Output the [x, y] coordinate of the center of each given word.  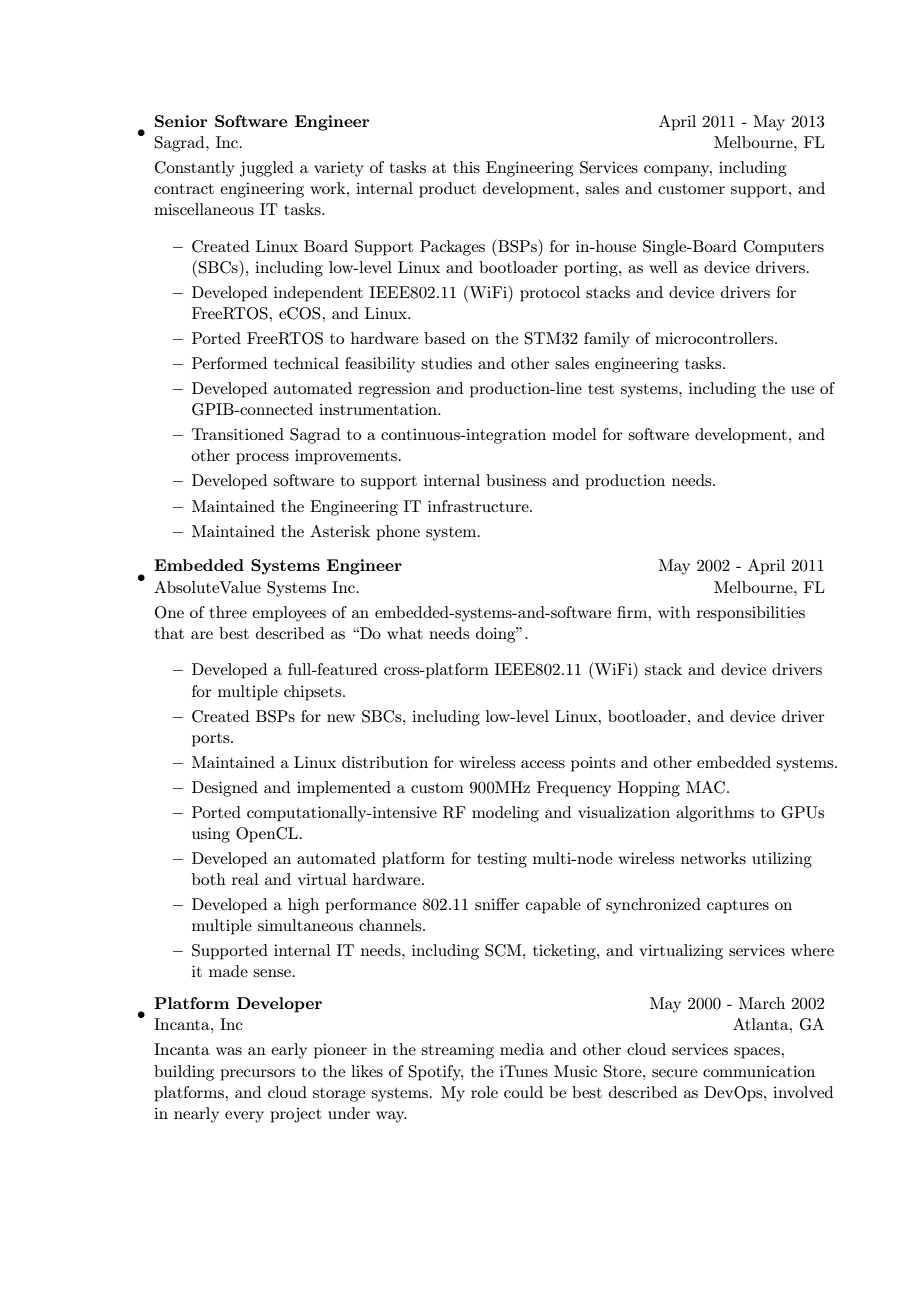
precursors [257, 1075]
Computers [784, 248]
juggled [266, 169]
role [484, 1092]
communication [759, 1071]
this [466, 167]
